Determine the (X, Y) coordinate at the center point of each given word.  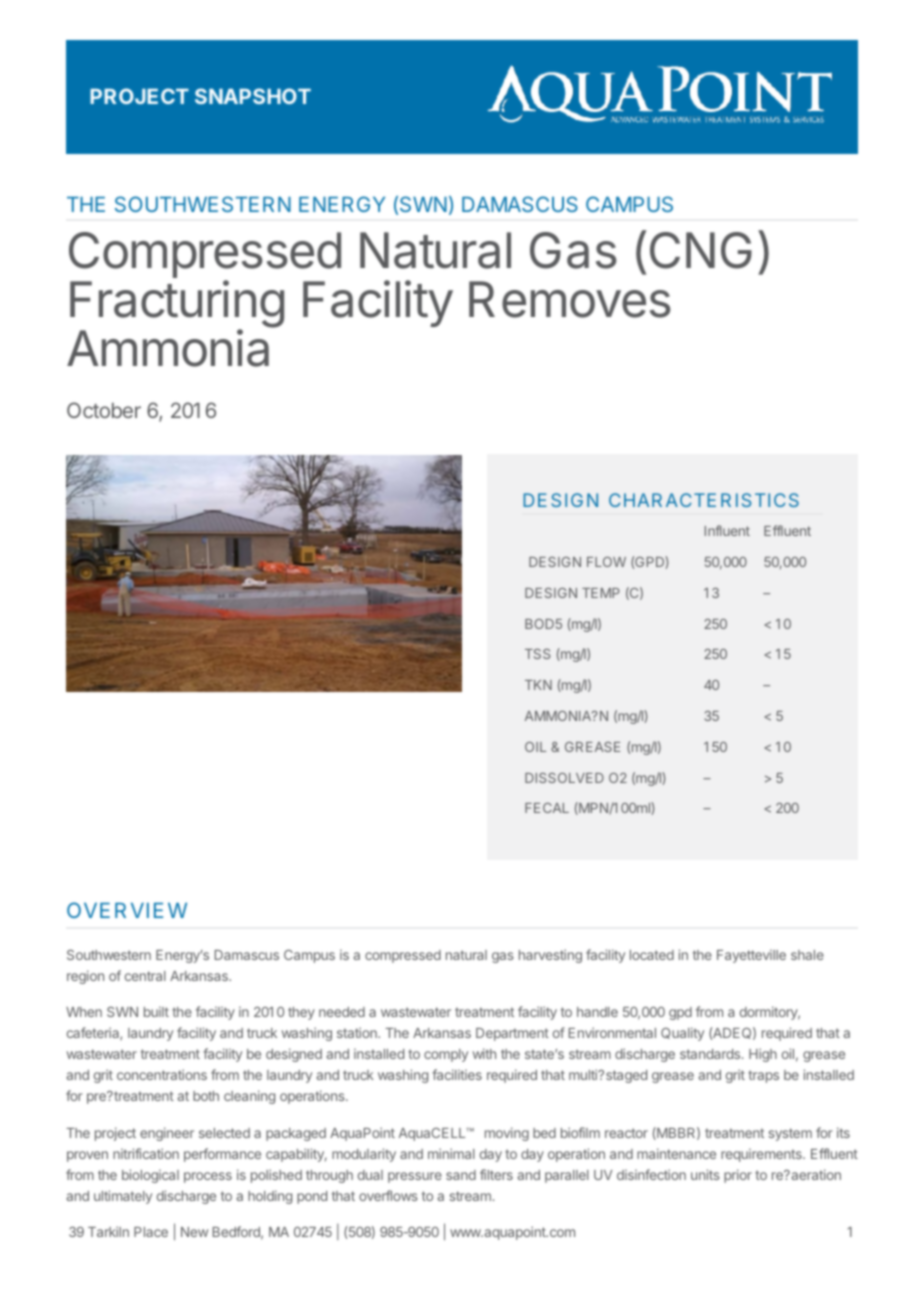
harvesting (550, 956)
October (104, 410)
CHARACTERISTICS (704, 500)
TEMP (601, 593)
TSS (538, 654)
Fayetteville (751, 956)
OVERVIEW (127, 910)
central (145, 976)
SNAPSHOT (253, 96)
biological (150, 1176)
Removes (570, 299)
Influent (727, 530)
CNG (701, 250)
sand (461, 1175)
